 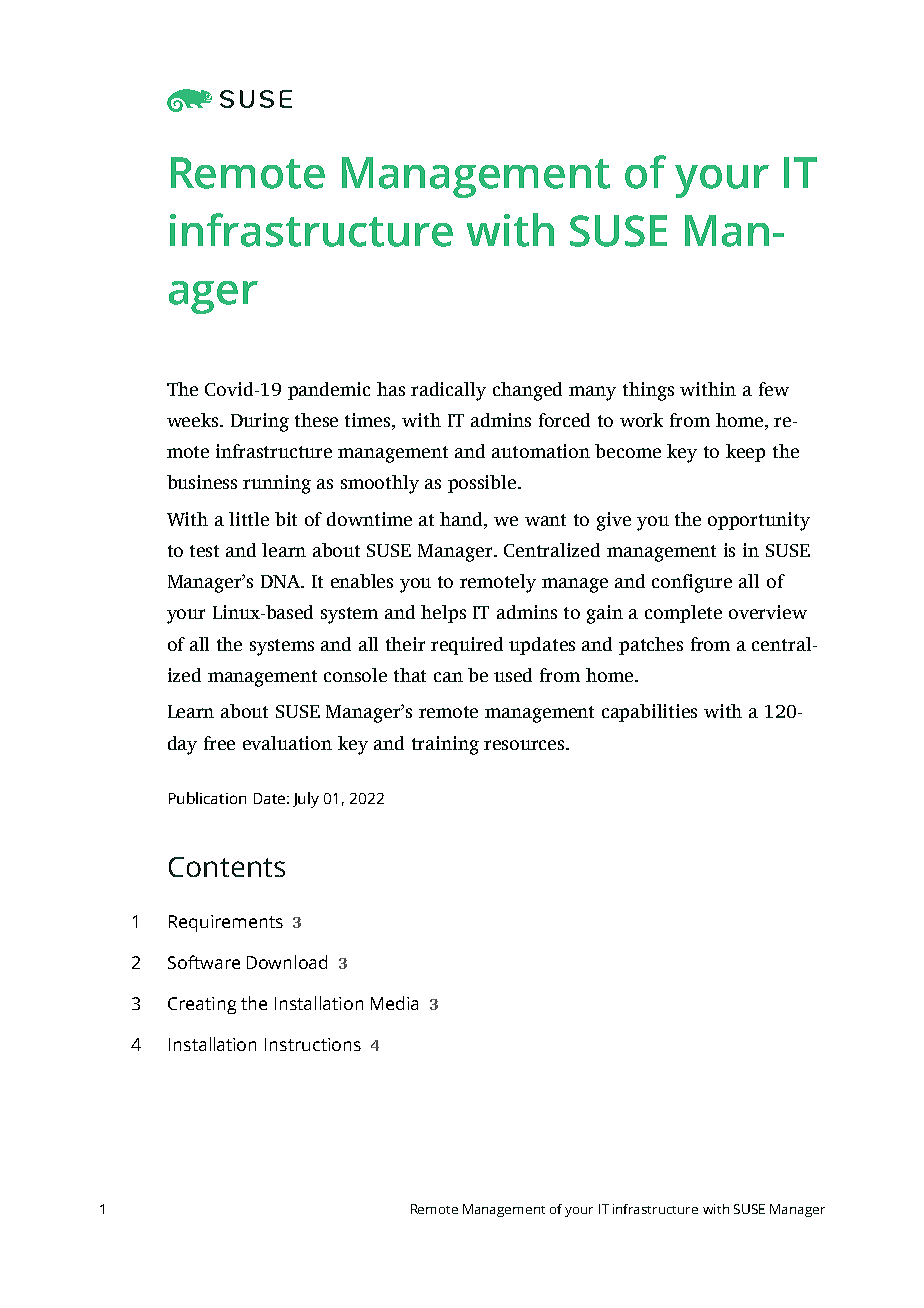 I want to click on During, so click(x=260, y=422).
